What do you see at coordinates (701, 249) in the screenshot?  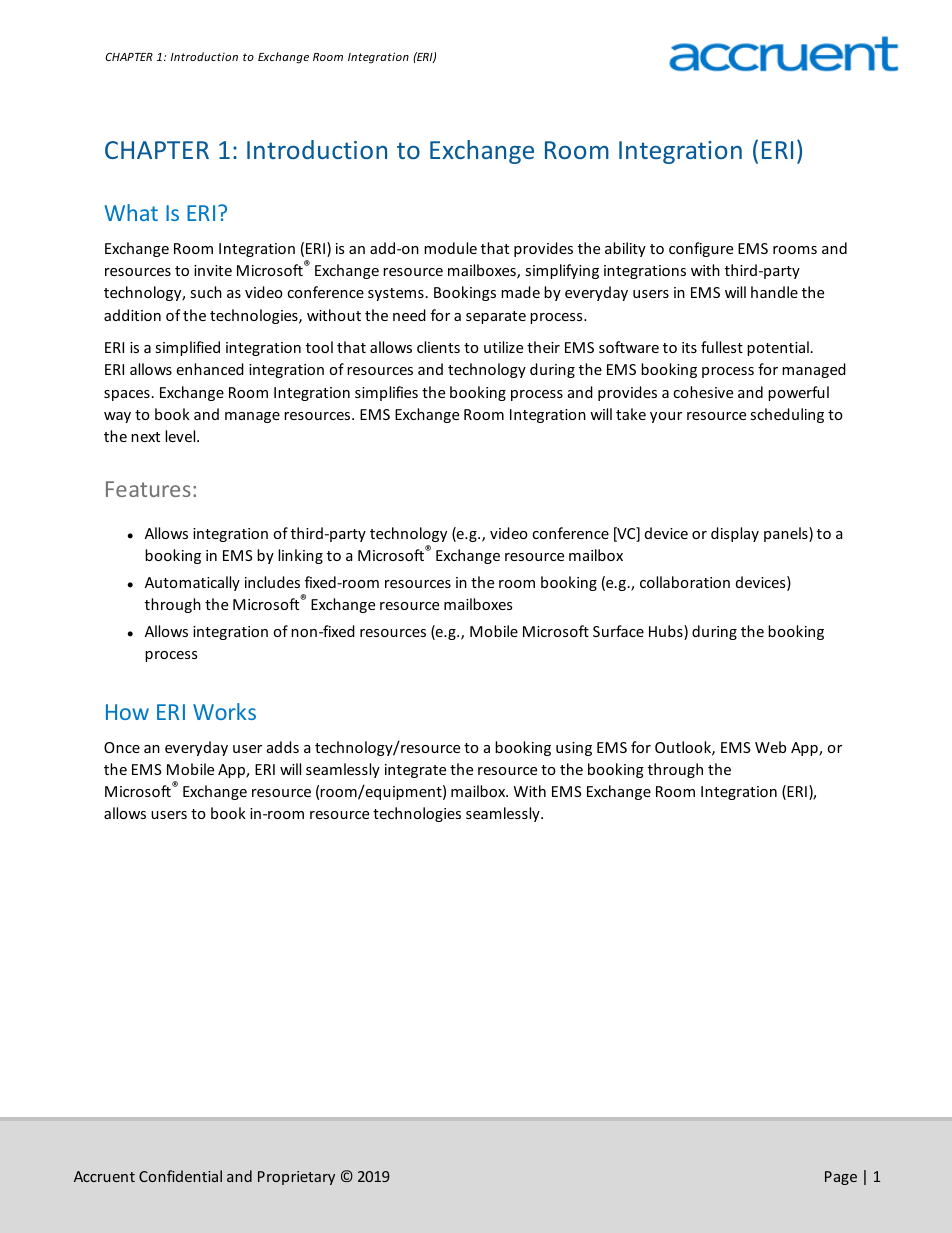 I see `configure` at bounding box center [701, 249].
